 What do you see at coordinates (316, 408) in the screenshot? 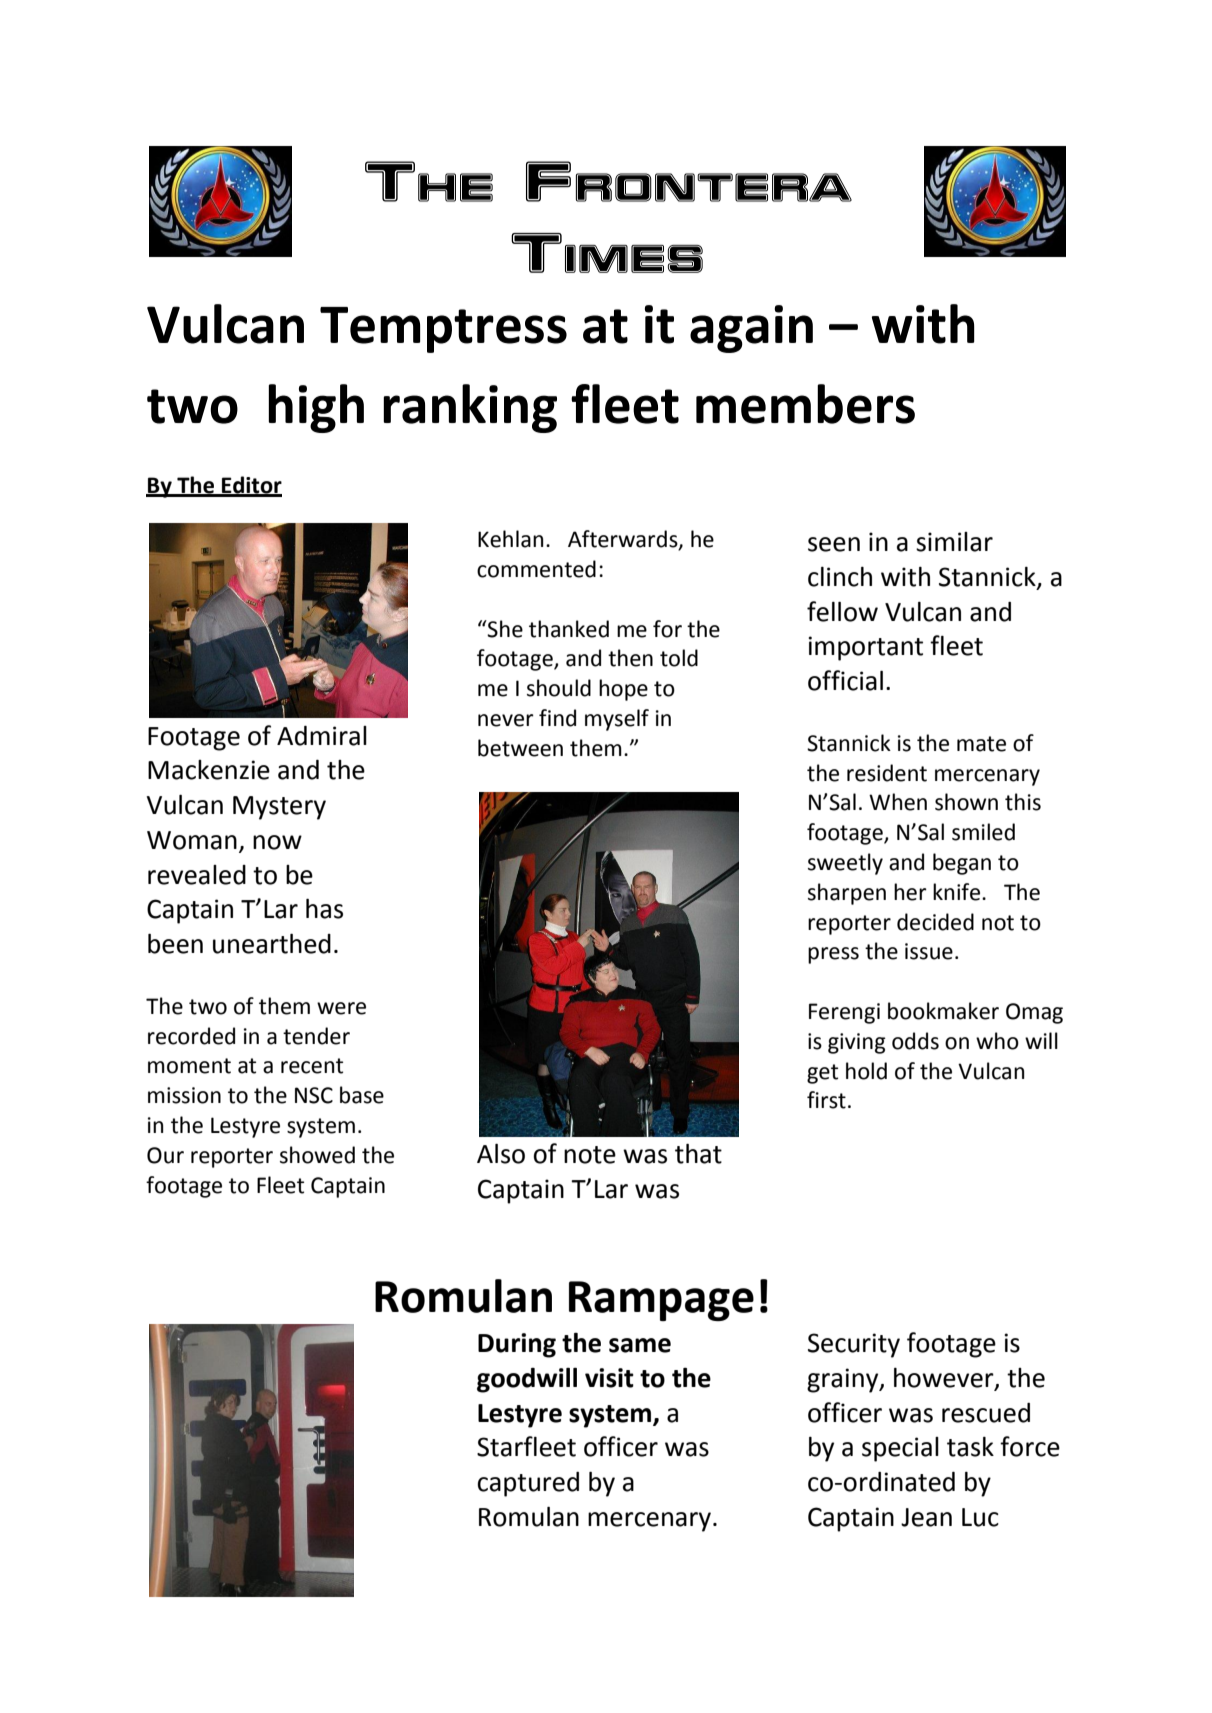
I see `high` at bounding box center [316, 408].
